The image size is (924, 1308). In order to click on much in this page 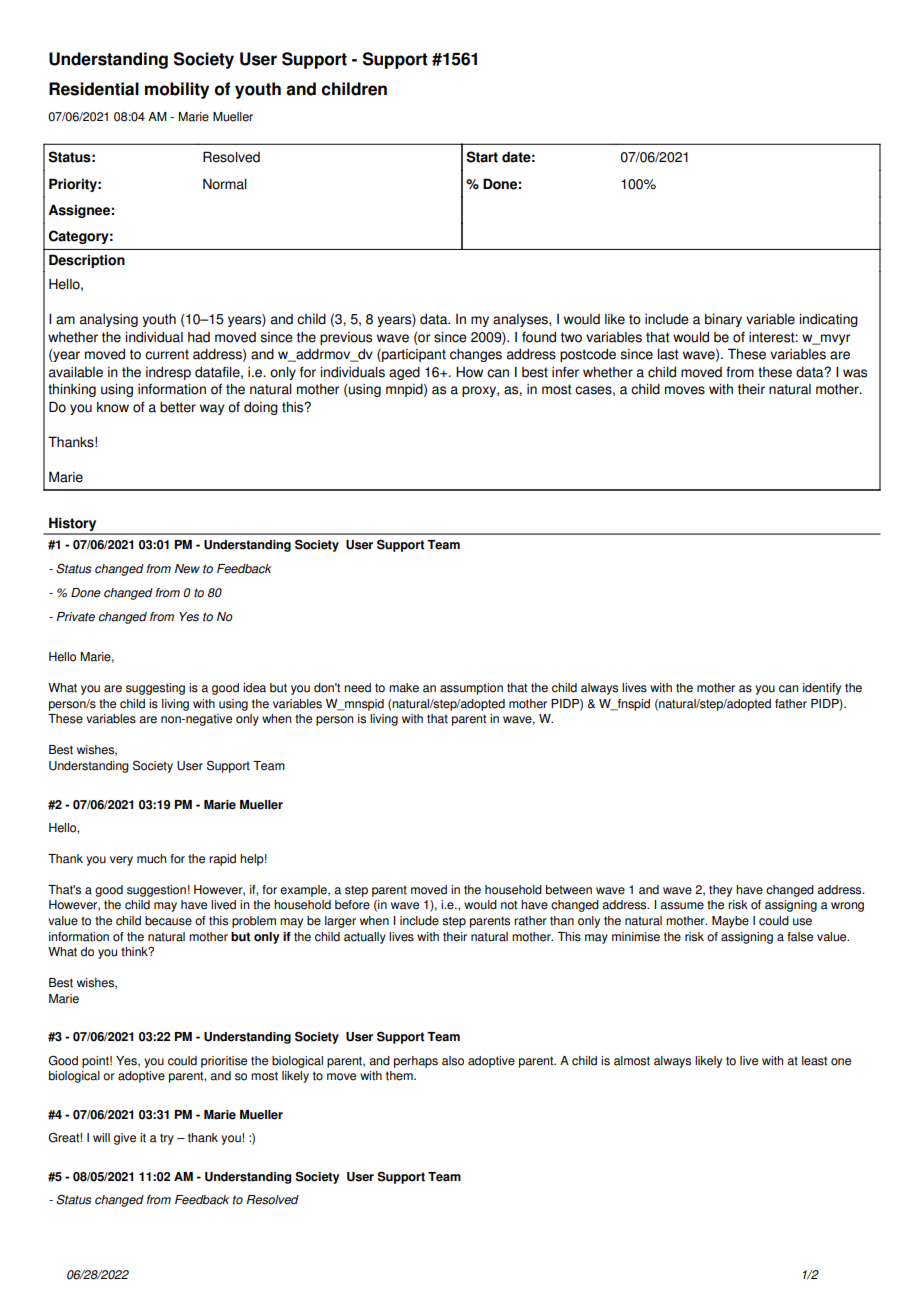, I will do `click(151, 859)`.
